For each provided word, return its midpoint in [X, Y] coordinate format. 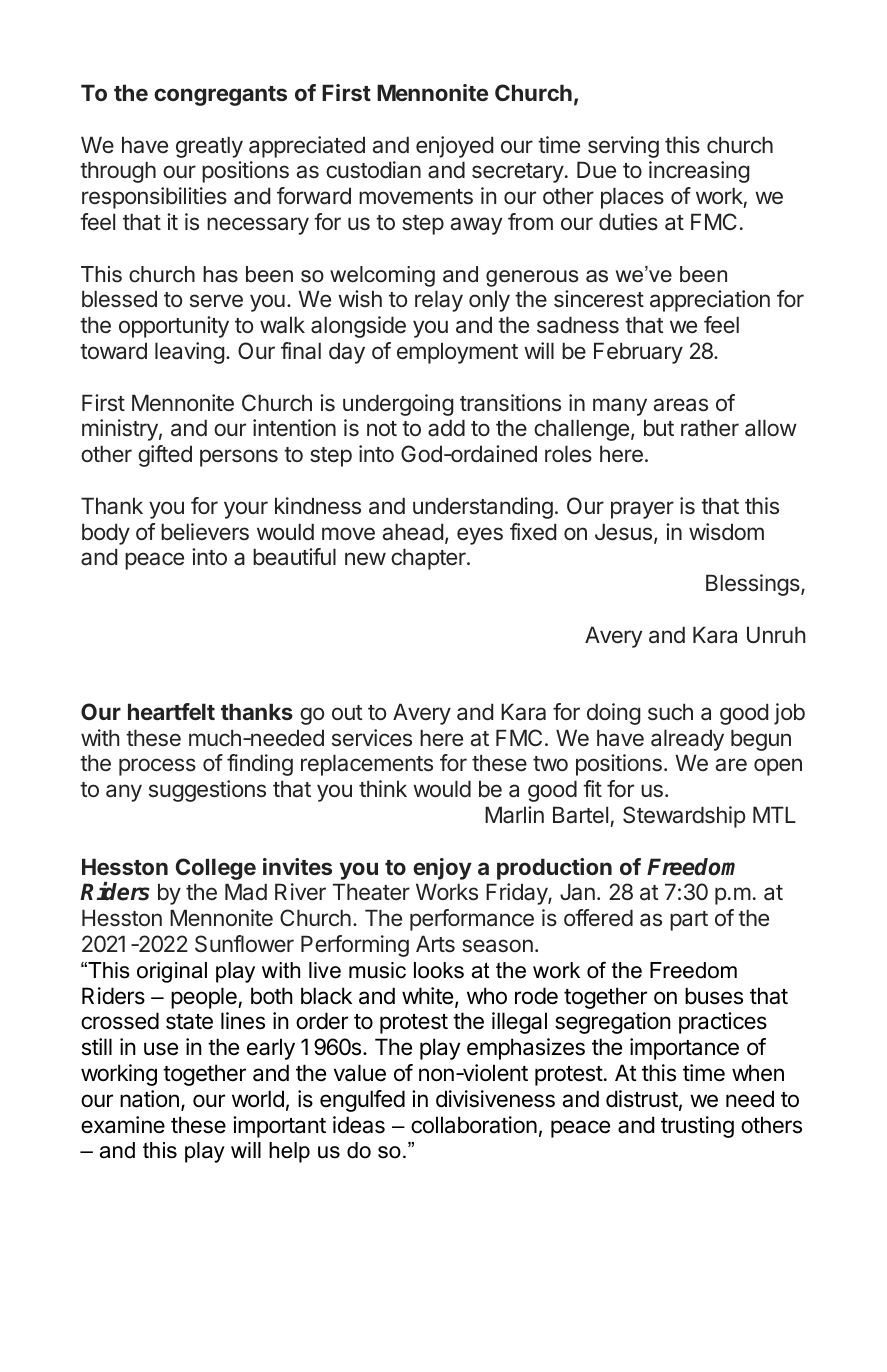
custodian [373, 170]
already [687, 740]
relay [439, 301]
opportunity [174, 327]
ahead [413, 532]
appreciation [710, 301]
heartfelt [171, 711]
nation [149, 1099]
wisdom [726, 532]
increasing [699, 172]
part [689, 921]
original [172, 972]
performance [472, 920]
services [372, 738]
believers [205, 532]
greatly [209, 147]
